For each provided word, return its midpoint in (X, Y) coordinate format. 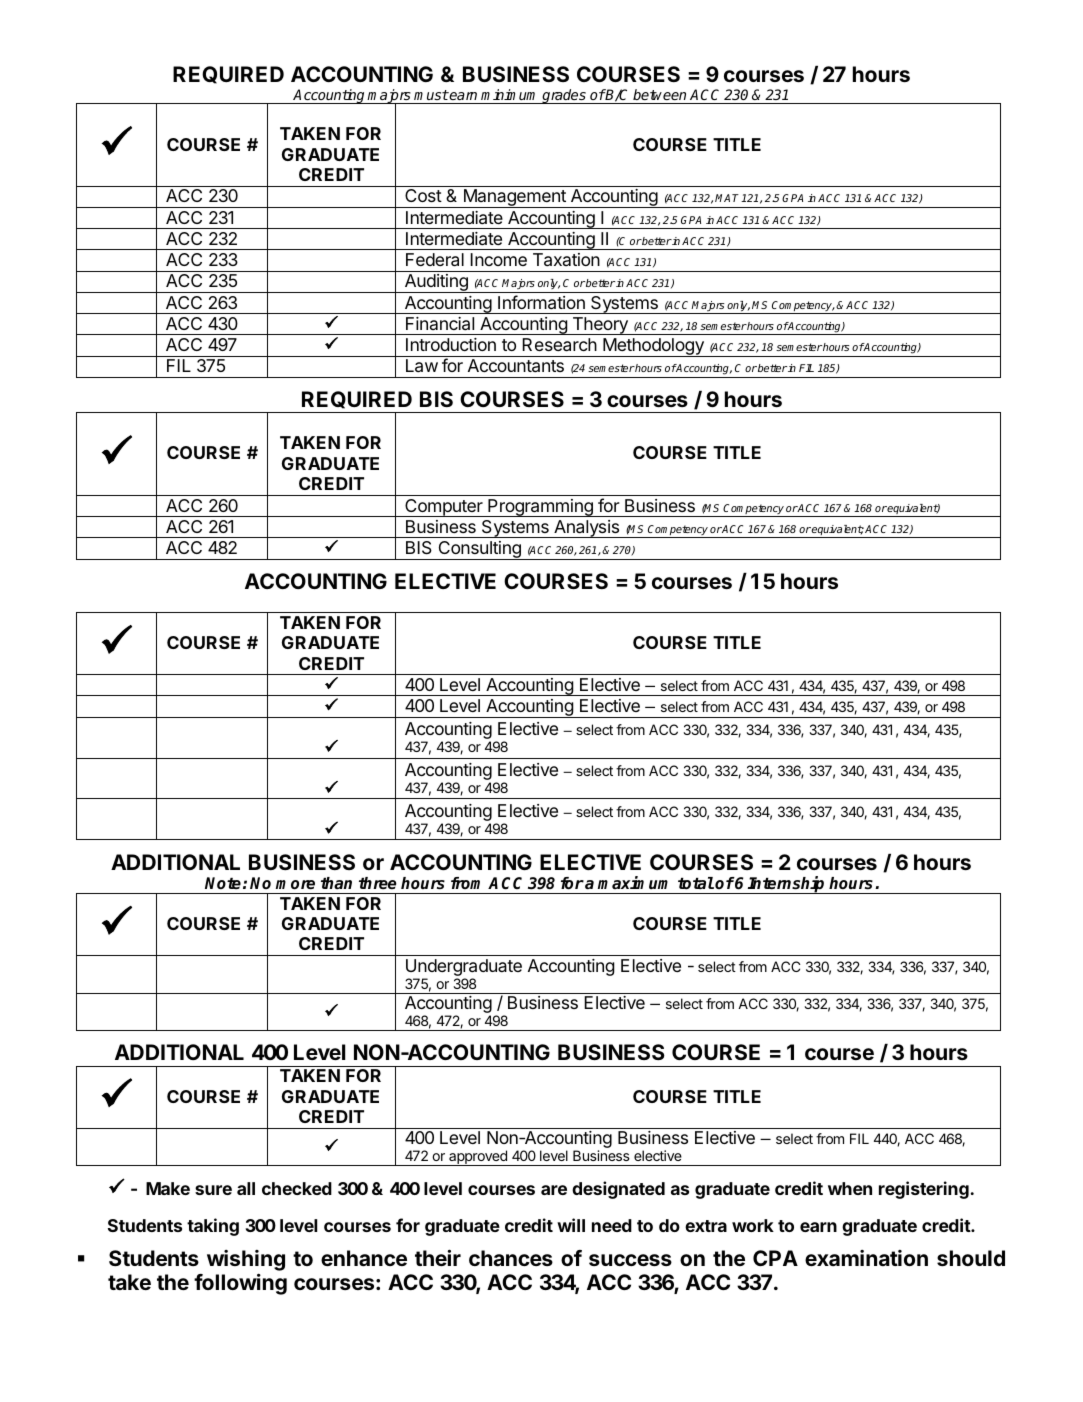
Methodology (653, 347)
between (659, 94)
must (431, 95)
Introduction (451, 344)
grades (564, 96)
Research (559, 345)
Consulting (479, 550)
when (850, 1188)
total (696, 883)
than (336, 883)
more (295, 885)
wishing (246, 1260)
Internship (787, 885)
